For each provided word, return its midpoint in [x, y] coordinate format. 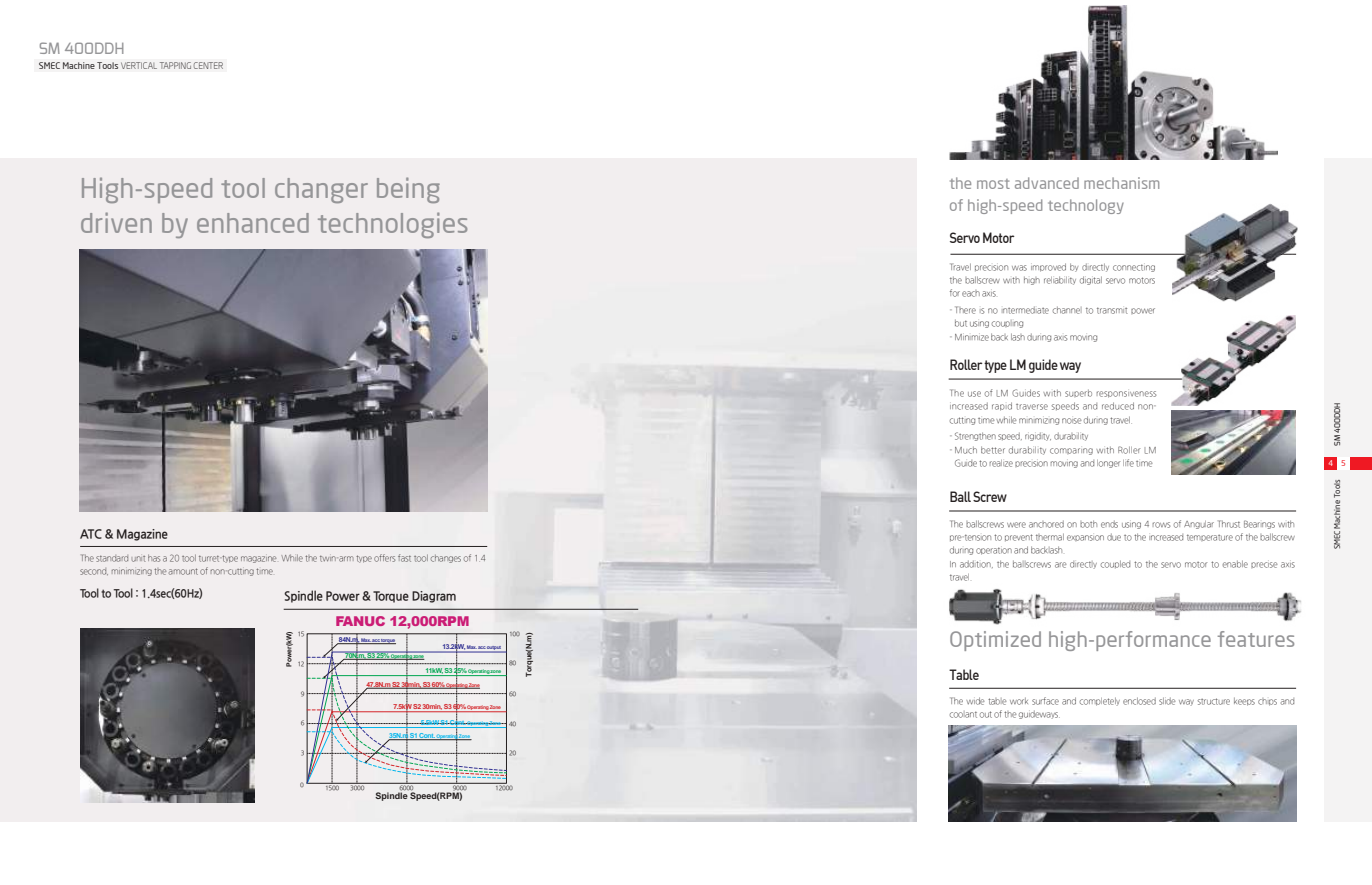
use [974, 394]
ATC [91, 534]
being [408, 190]
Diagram [434, 597]
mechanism [1121, 183]
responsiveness [1126, 394]
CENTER [208, 65]
